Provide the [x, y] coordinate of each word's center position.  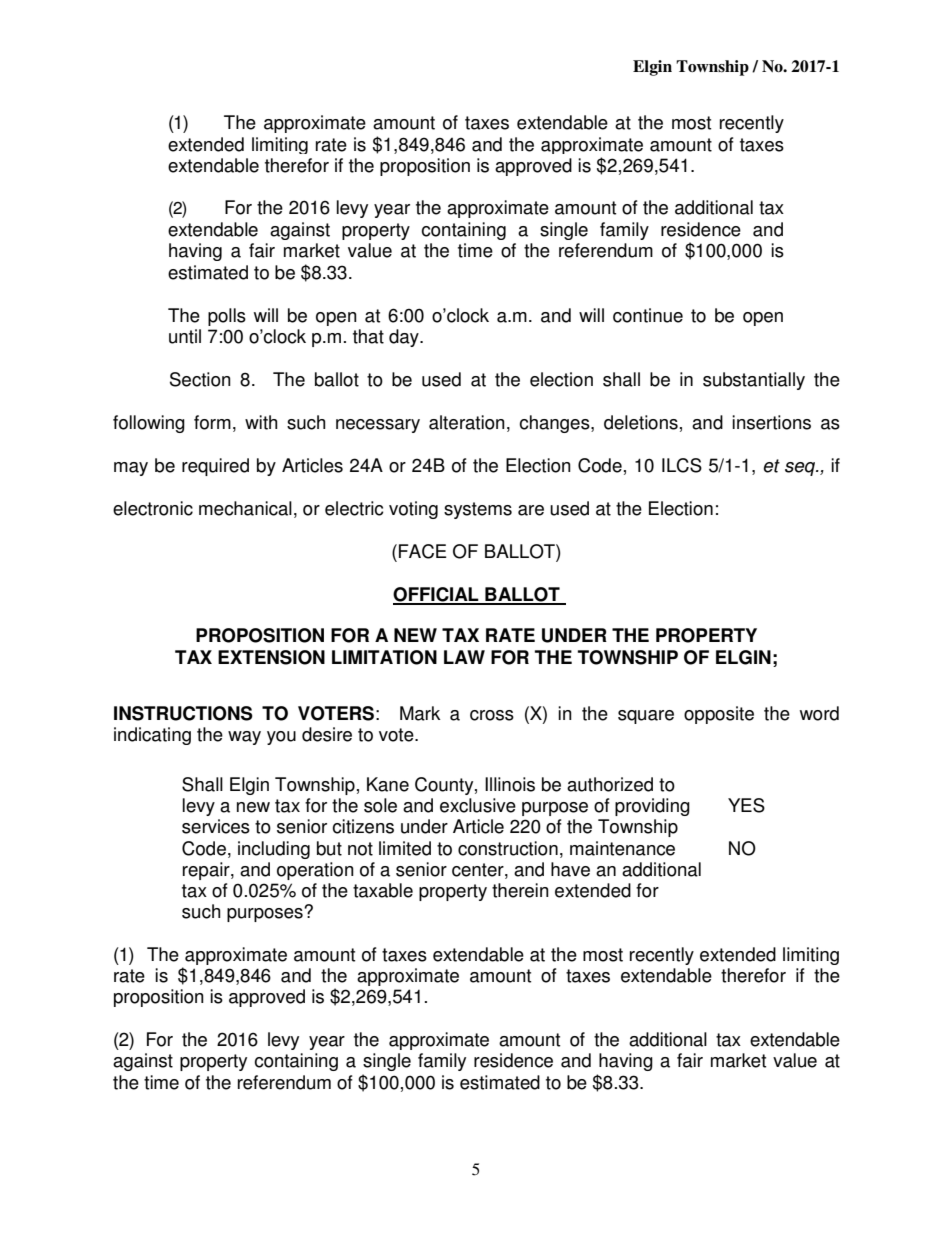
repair [207, 871]
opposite [719, 715]
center [479, 870]
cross [492, 715]
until [185, 336]
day [405, 338]
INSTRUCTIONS [183, 713]
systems [478, 510]
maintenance [622, 848]
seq [801, 469]
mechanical [245, 508]
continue [648, 315]
